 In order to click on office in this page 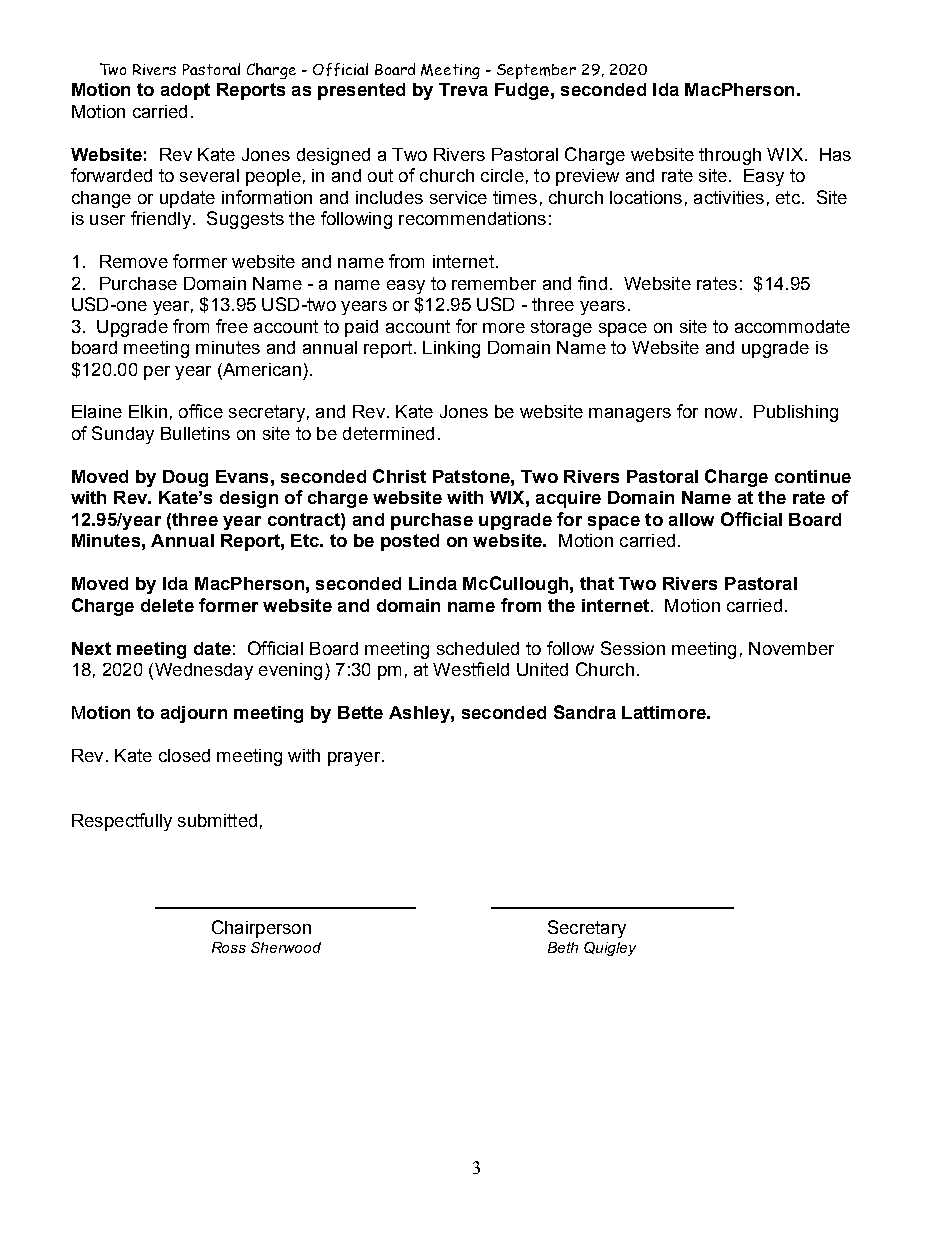, I will do `click(201, 411)`.
